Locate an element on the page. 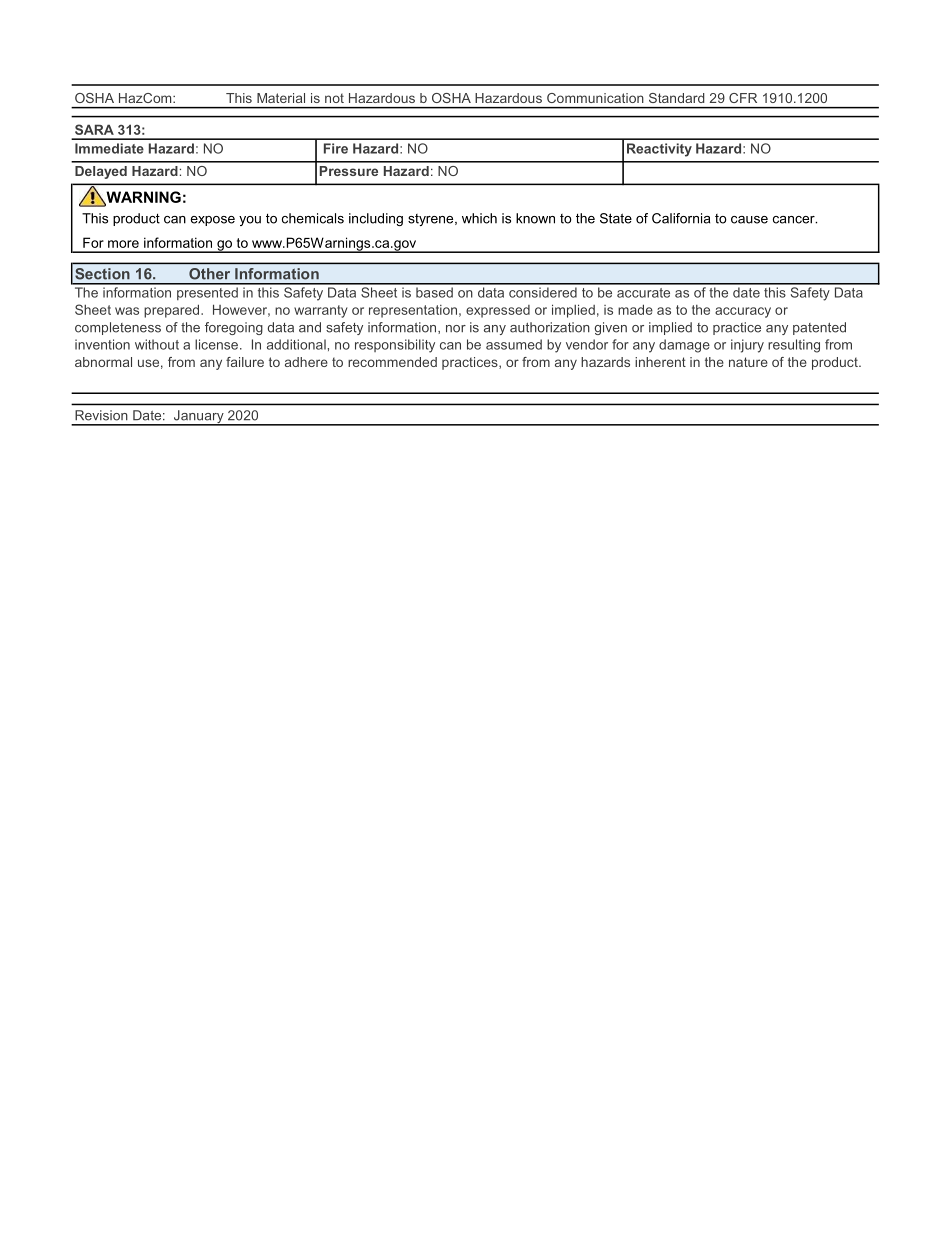  not is located at coordinates (334, 98).
